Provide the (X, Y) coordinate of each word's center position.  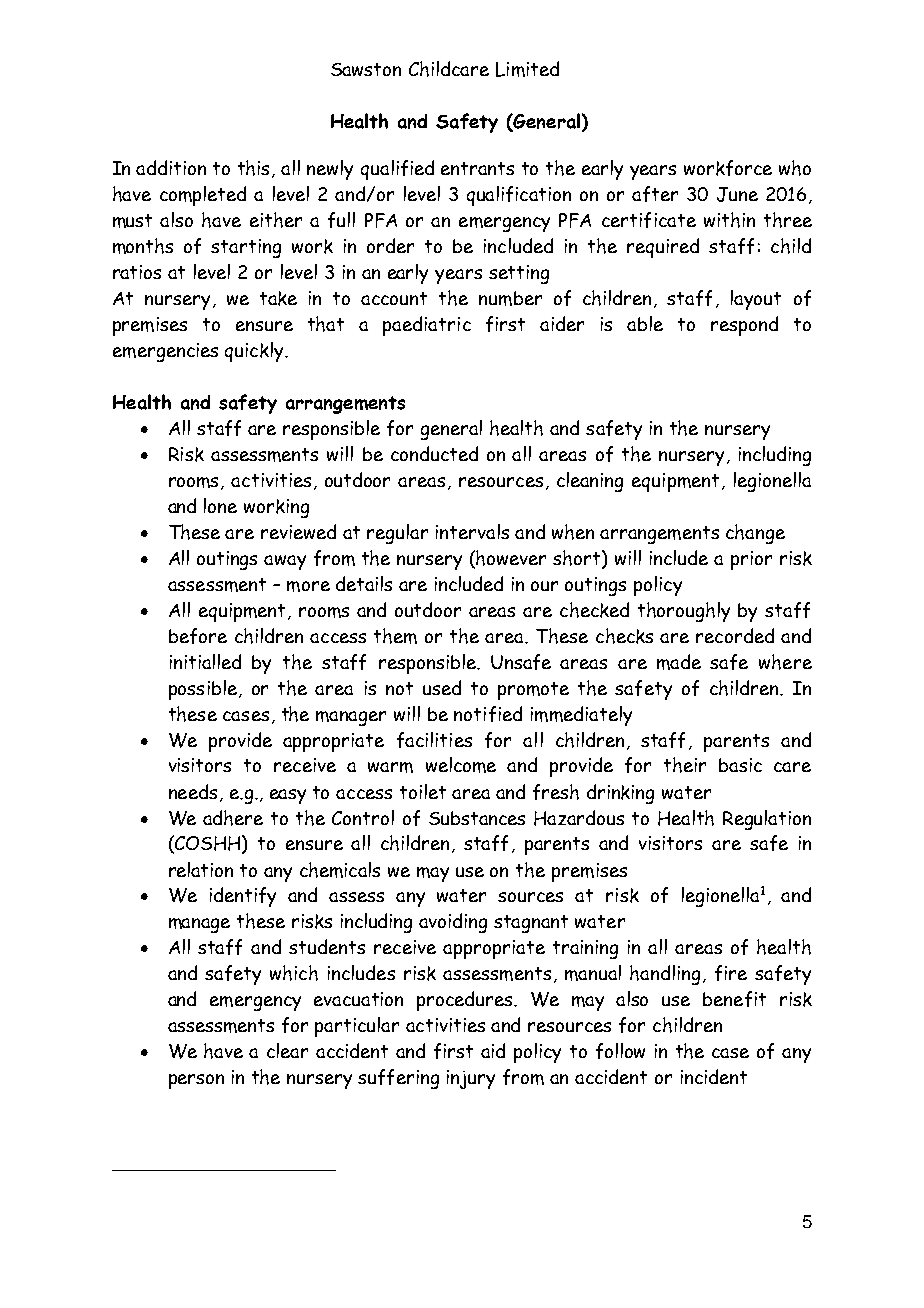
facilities (434, 740)
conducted (434, 453)
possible (203, 690)
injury (471, 1079)
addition (171, 167)
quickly (255, 352)
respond (744, 326)
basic (740, 765)
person (196, 1081)
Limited (527, 69)
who (795, 168)
